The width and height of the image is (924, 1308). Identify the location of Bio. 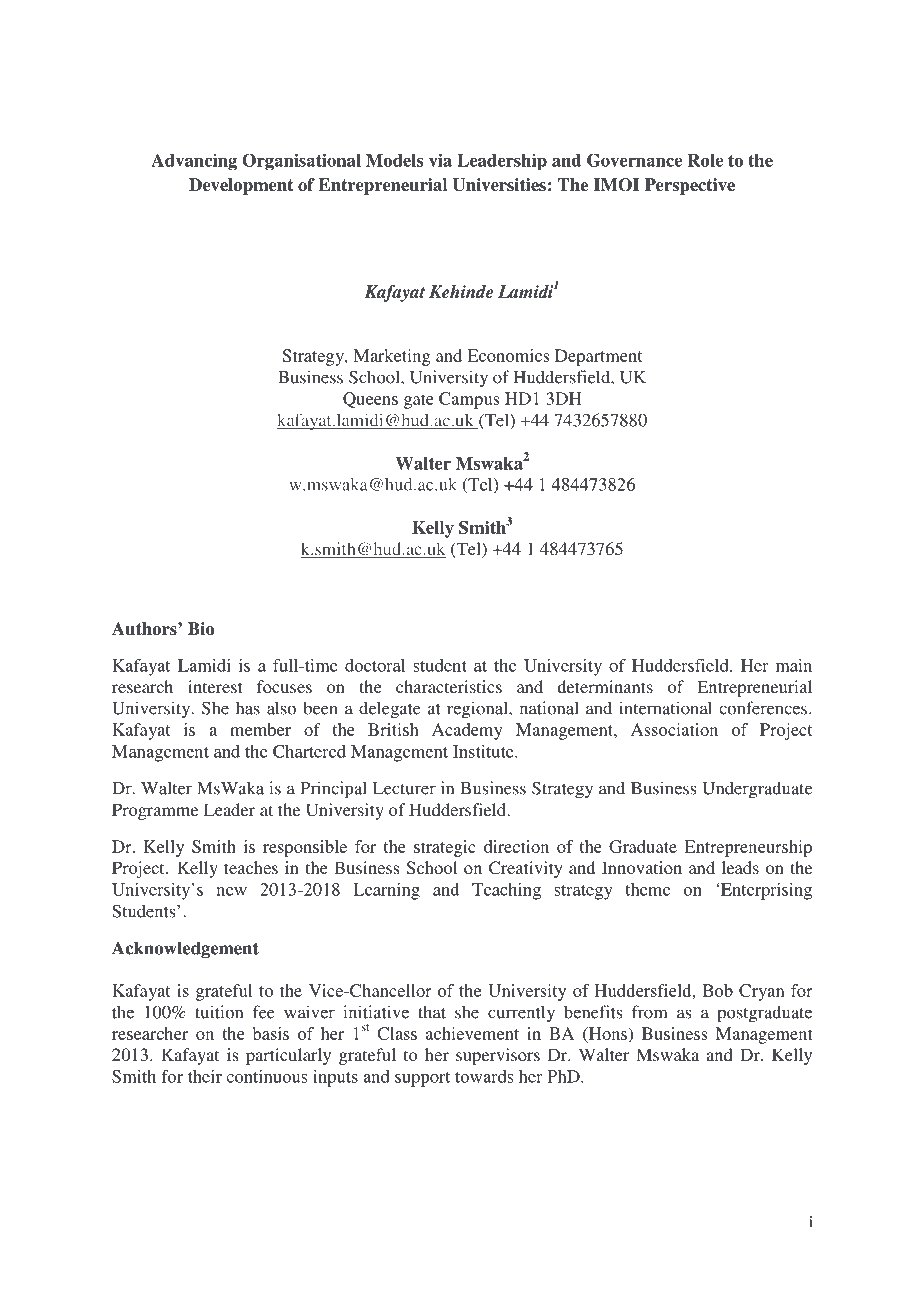
(201, 629).
